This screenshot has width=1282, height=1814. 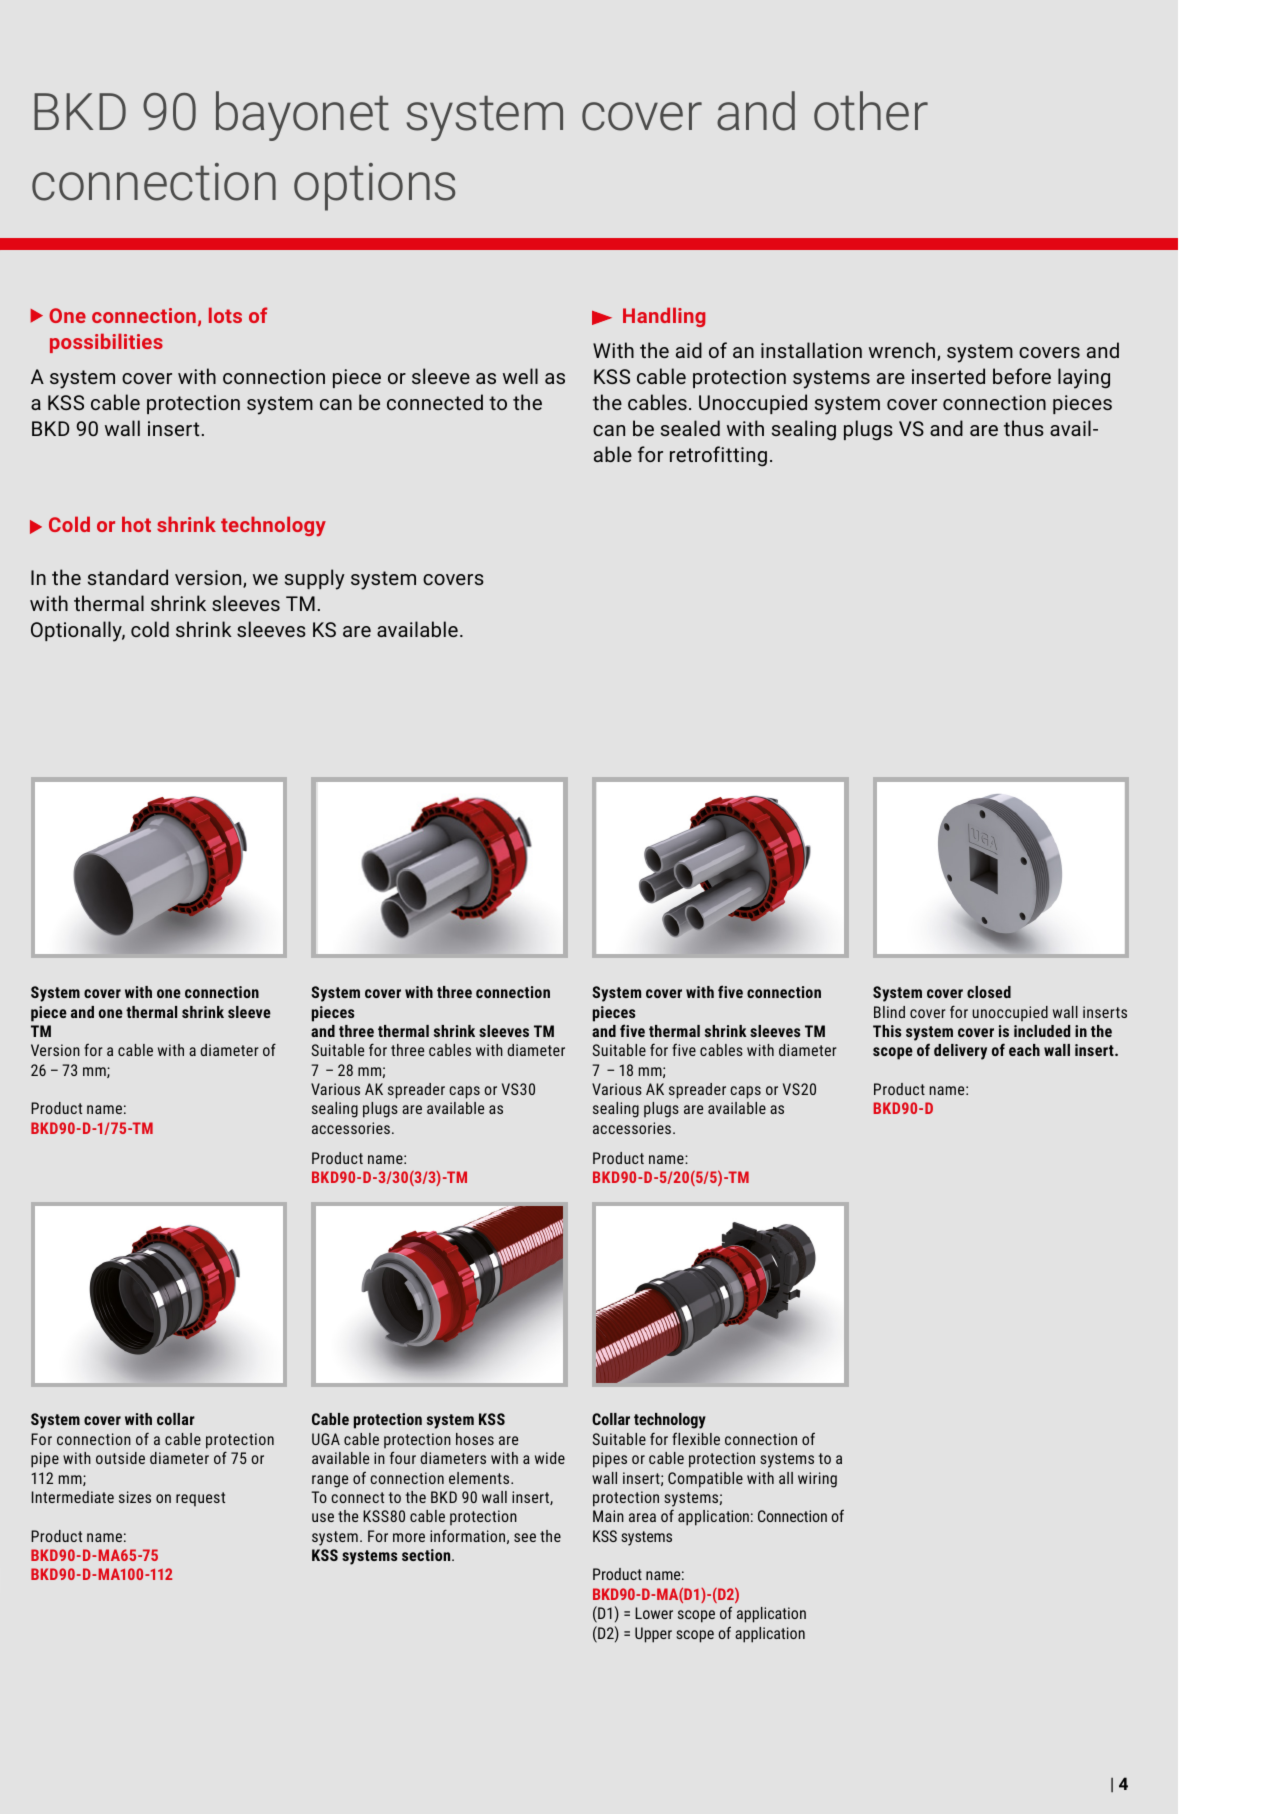 What do you see at coordinates (887, 1031) in the screenshot?
I see `This` at bounding box center [887, 1031].
